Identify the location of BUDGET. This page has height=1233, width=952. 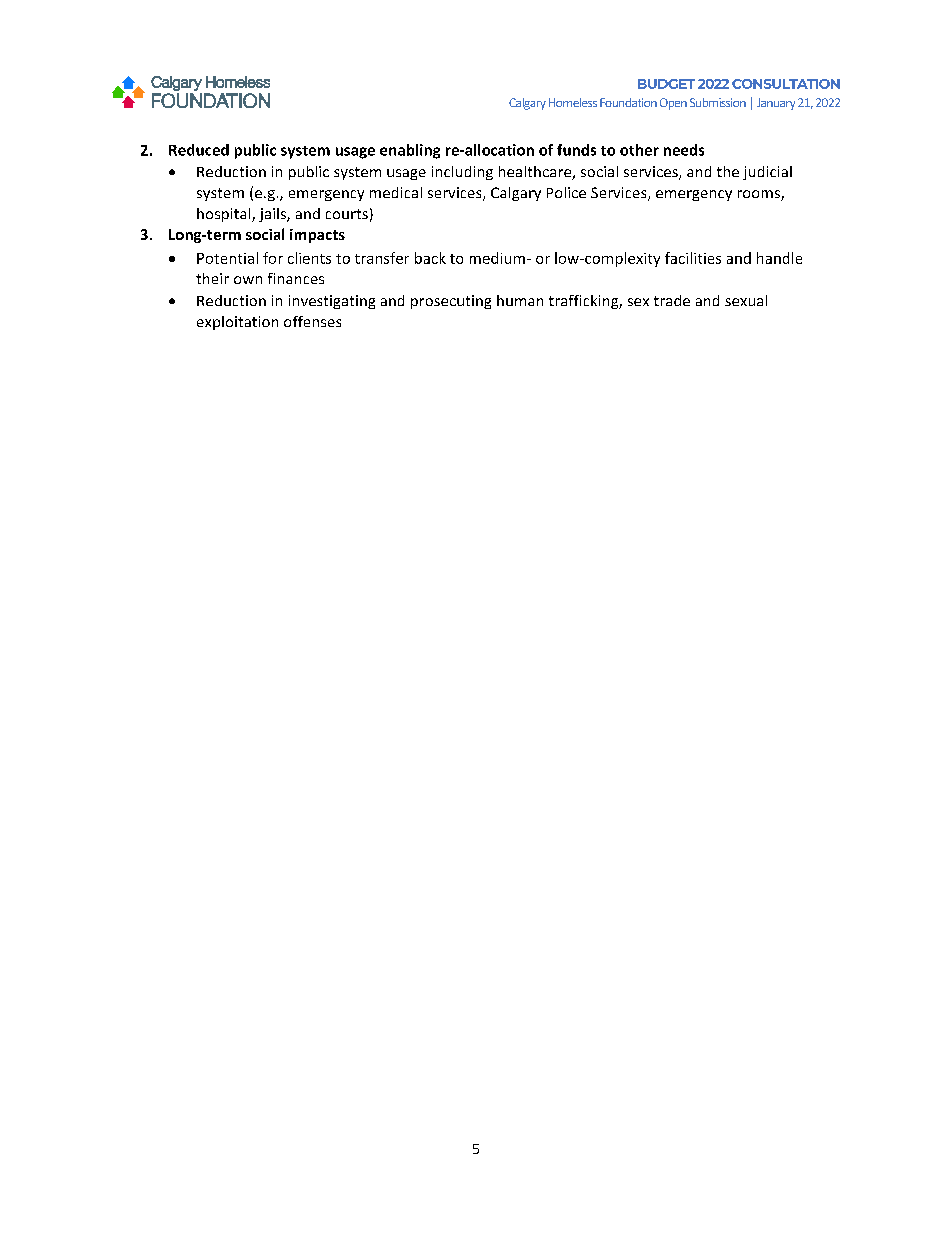
(666, 84).
